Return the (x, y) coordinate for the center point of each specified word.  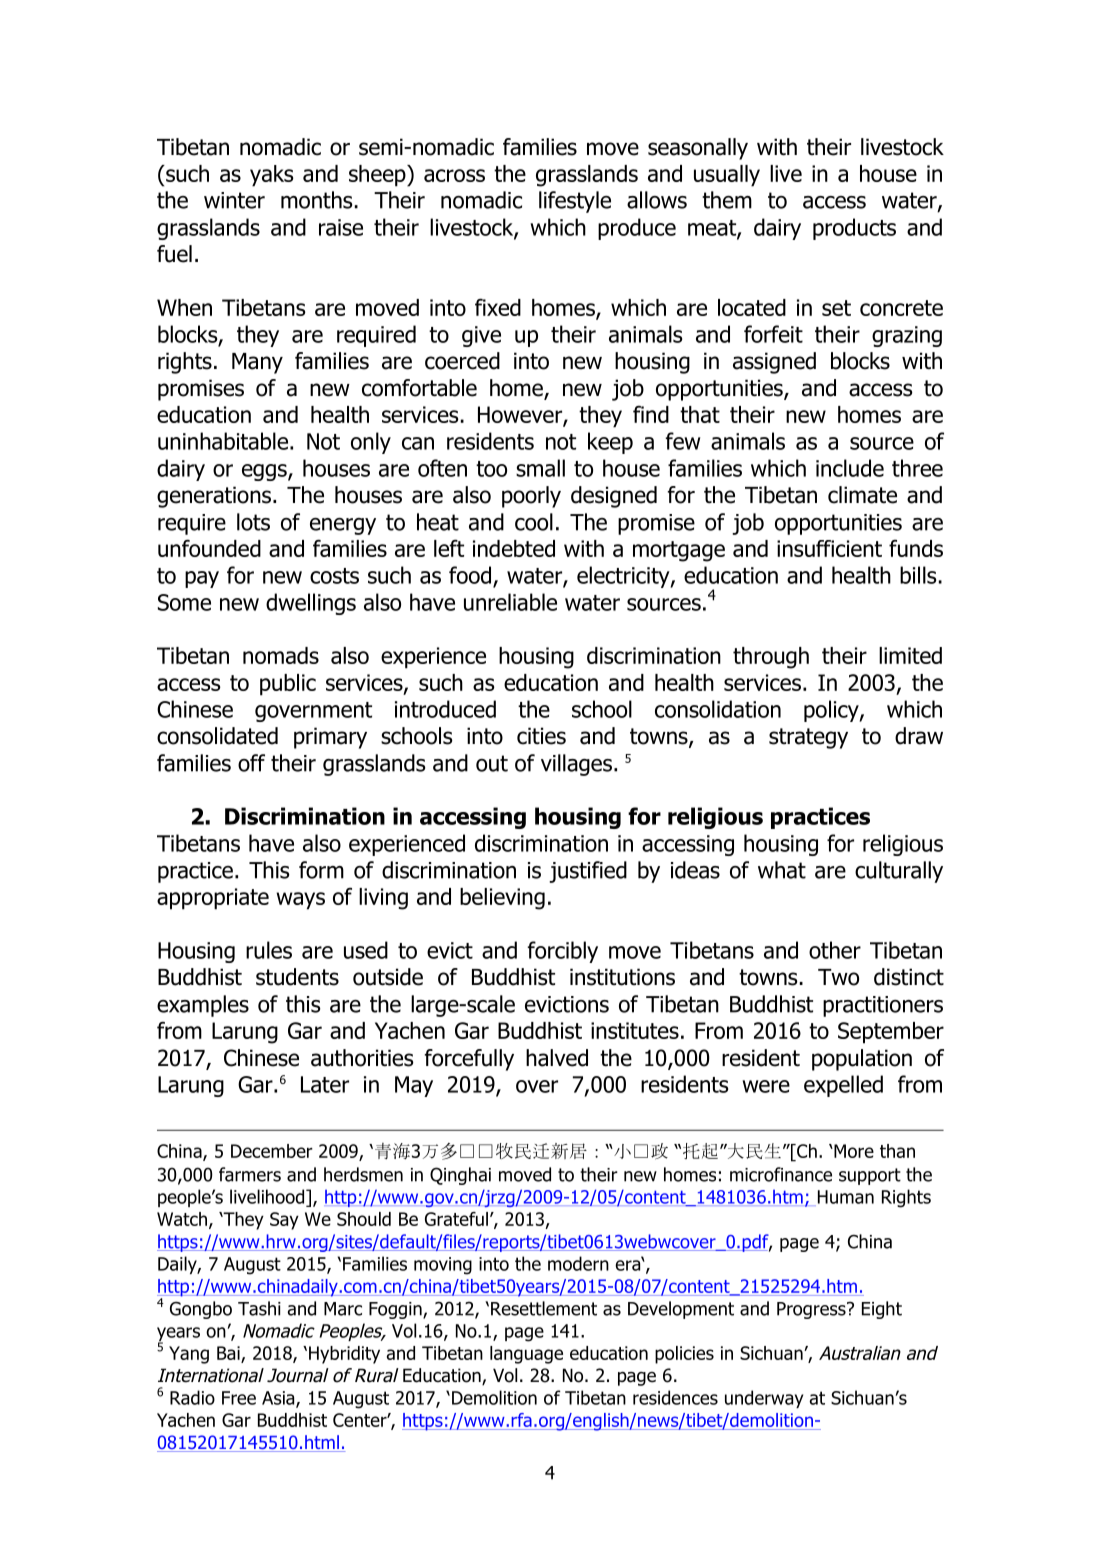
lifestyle (575, 202)
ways (300, 901)
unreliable (510, 602)
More (853, 1151)
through (771, 658)
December (272, 1151)
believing (502, 899)
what (782, 870)
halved (557, 1058)
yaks (272, 176)
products (854, 229)
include (850, 468)
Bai (228, 1353)
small (540, 468)
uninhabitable (223, 441)
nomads (281, 655)
